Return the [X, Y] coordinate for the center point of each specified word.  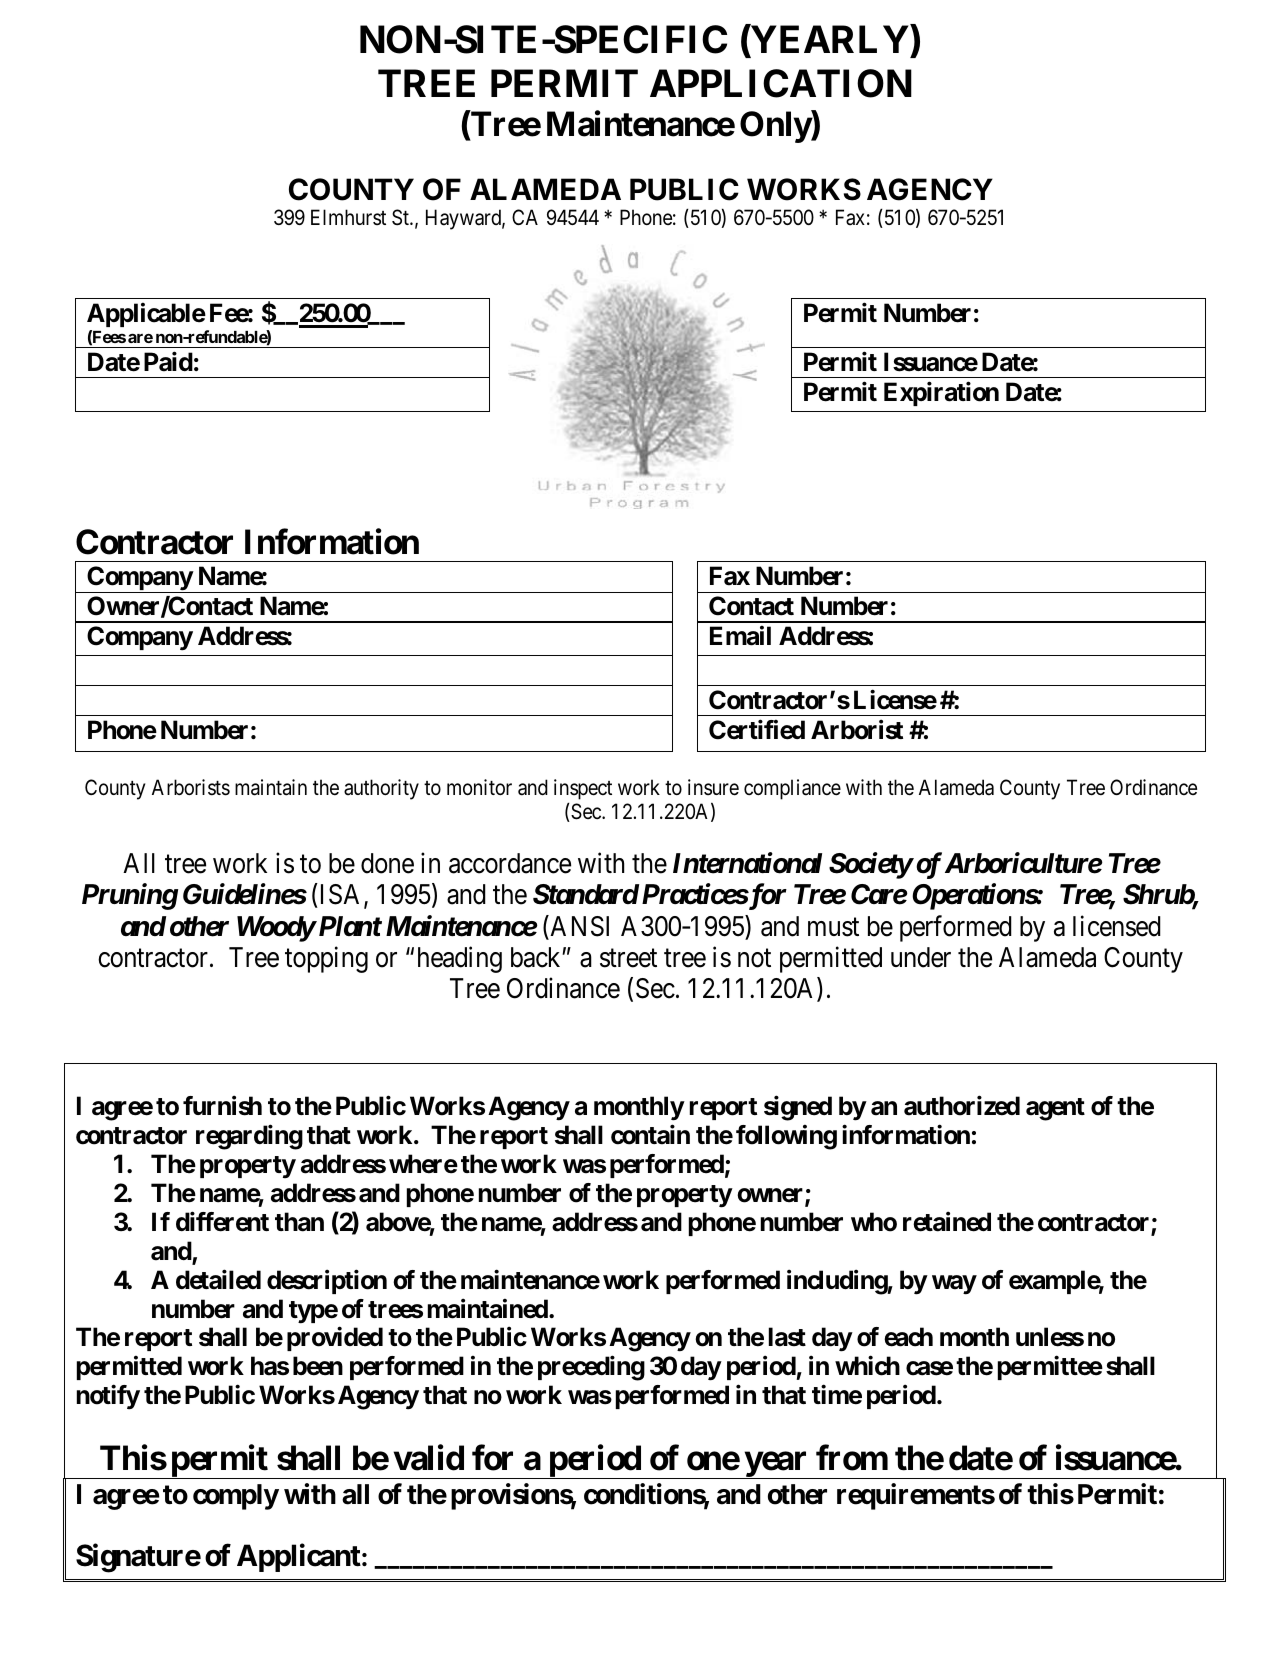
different [222, 1222]
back [537, 957]
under [921, 957]
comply [236, 1497]
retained [947, 1222]
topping [326, 959]
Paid [168, 362]
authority [381, 789]
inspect [583, 789]
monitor [479, 787]
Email [740, 636]
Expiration [941, 394]
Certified [757, 730]
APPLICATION [781, 83]
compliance [792, 789]
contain [650, 1135]
